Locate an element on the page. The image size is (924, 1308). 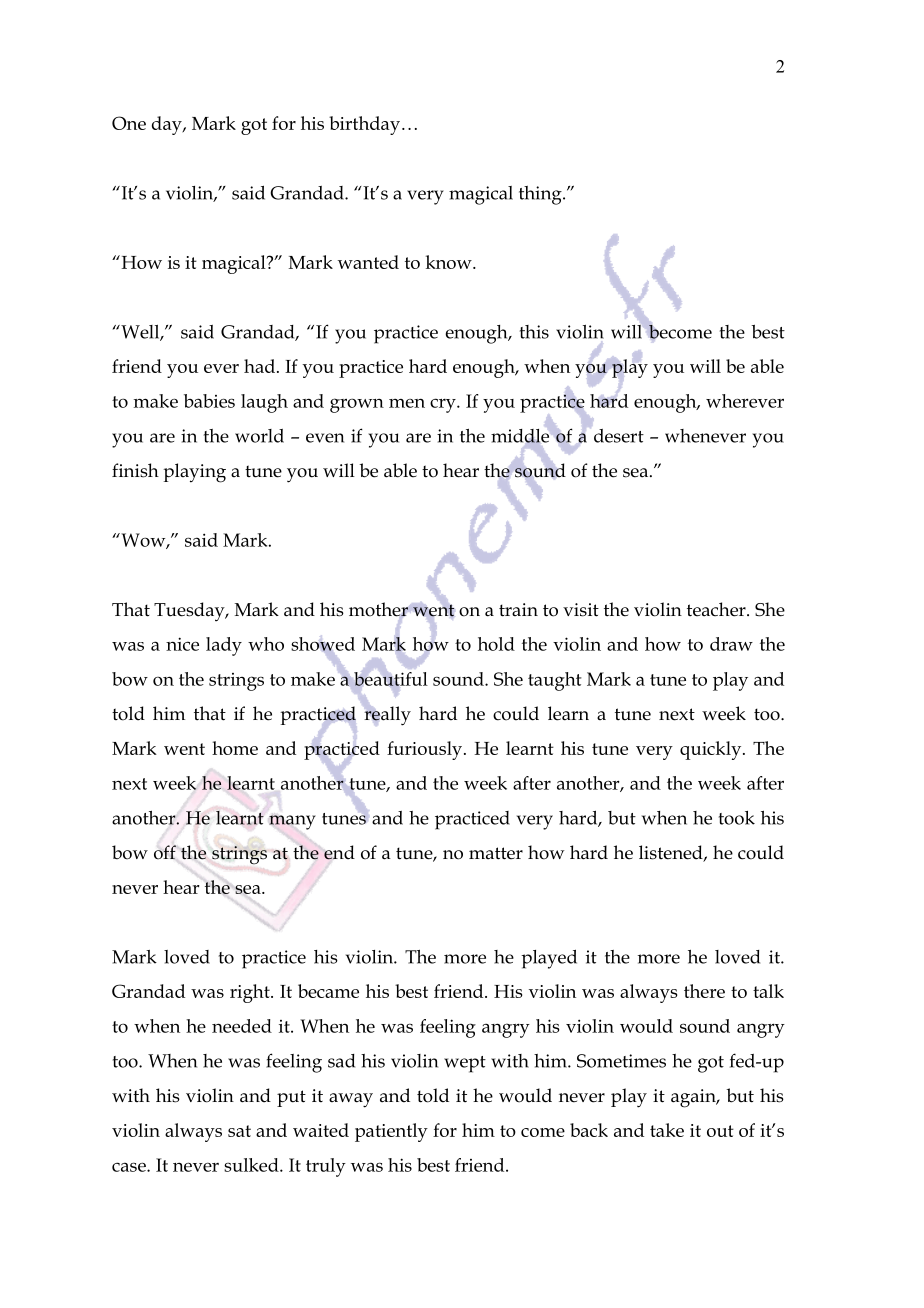
sat is located at coordinates (239, 1131).
